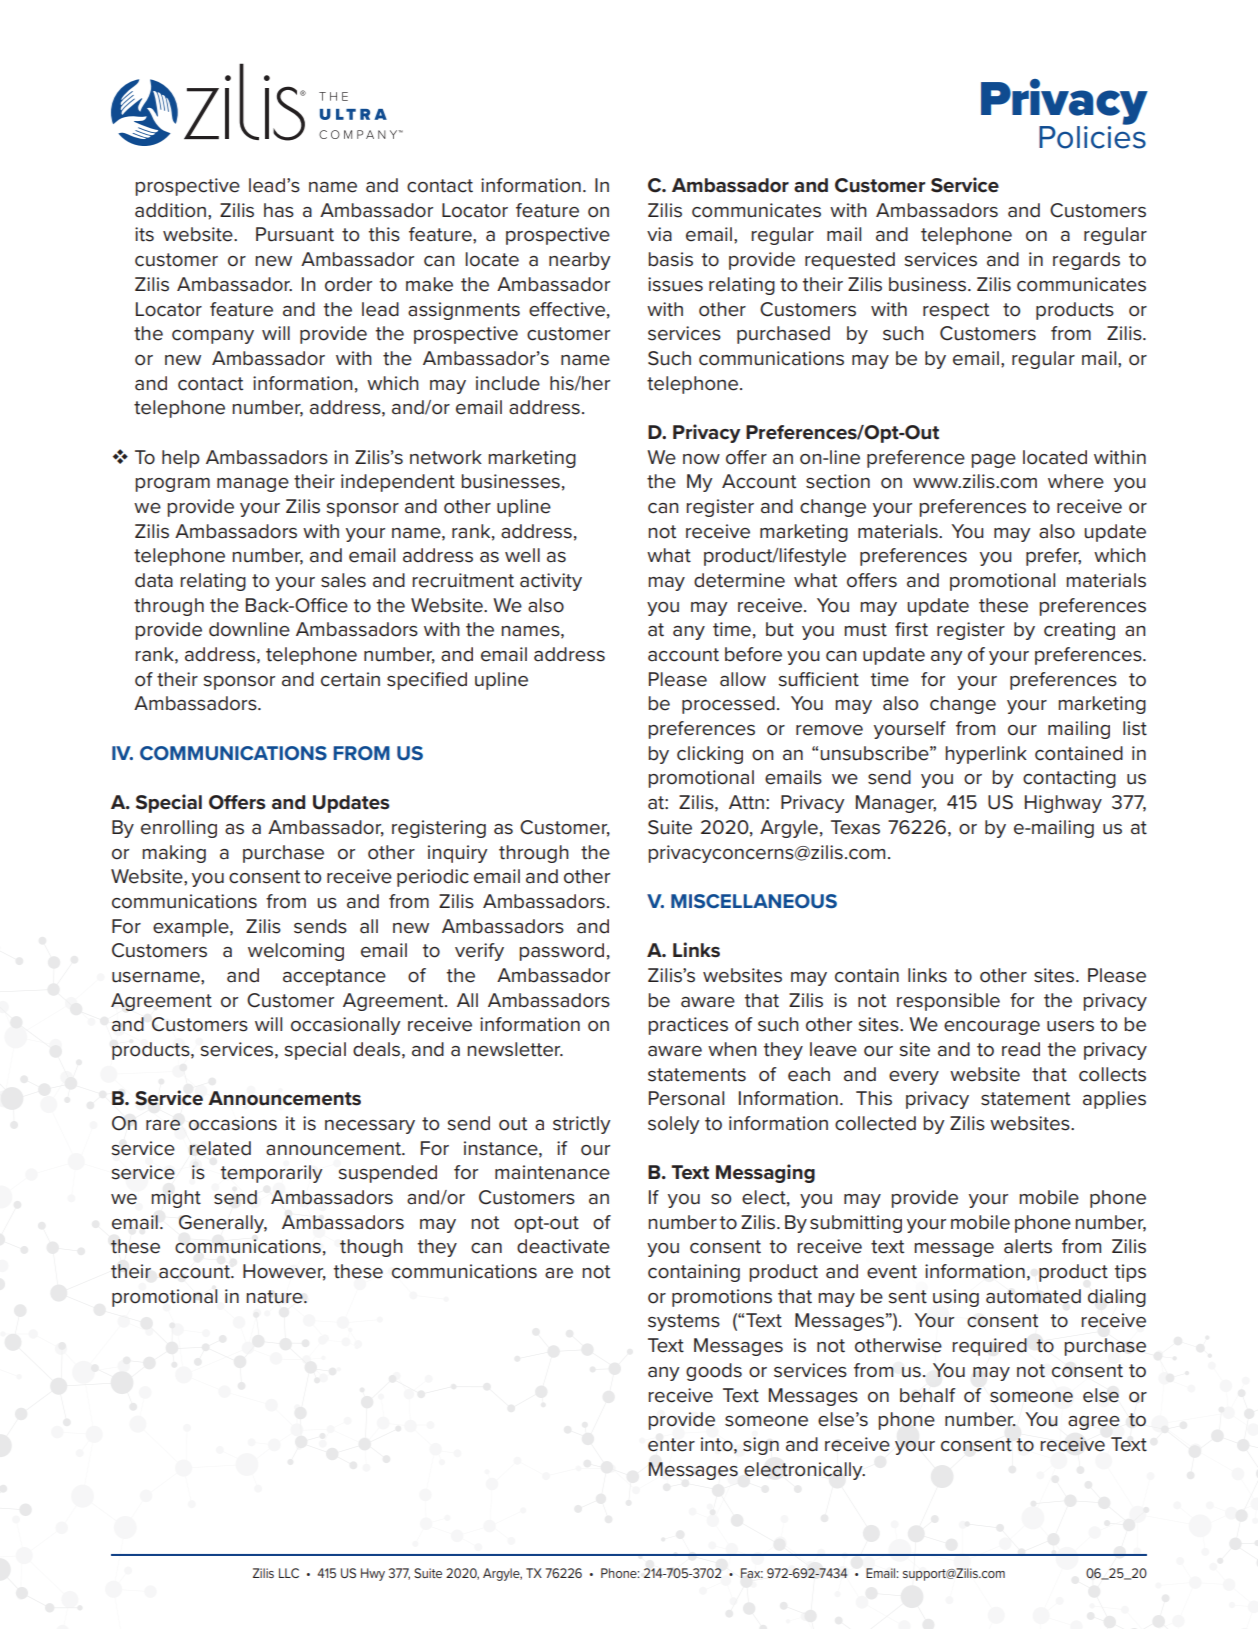  Describe the element at coordinates (295, 234) in the screenshot. I see `Pursuant` at that location.
